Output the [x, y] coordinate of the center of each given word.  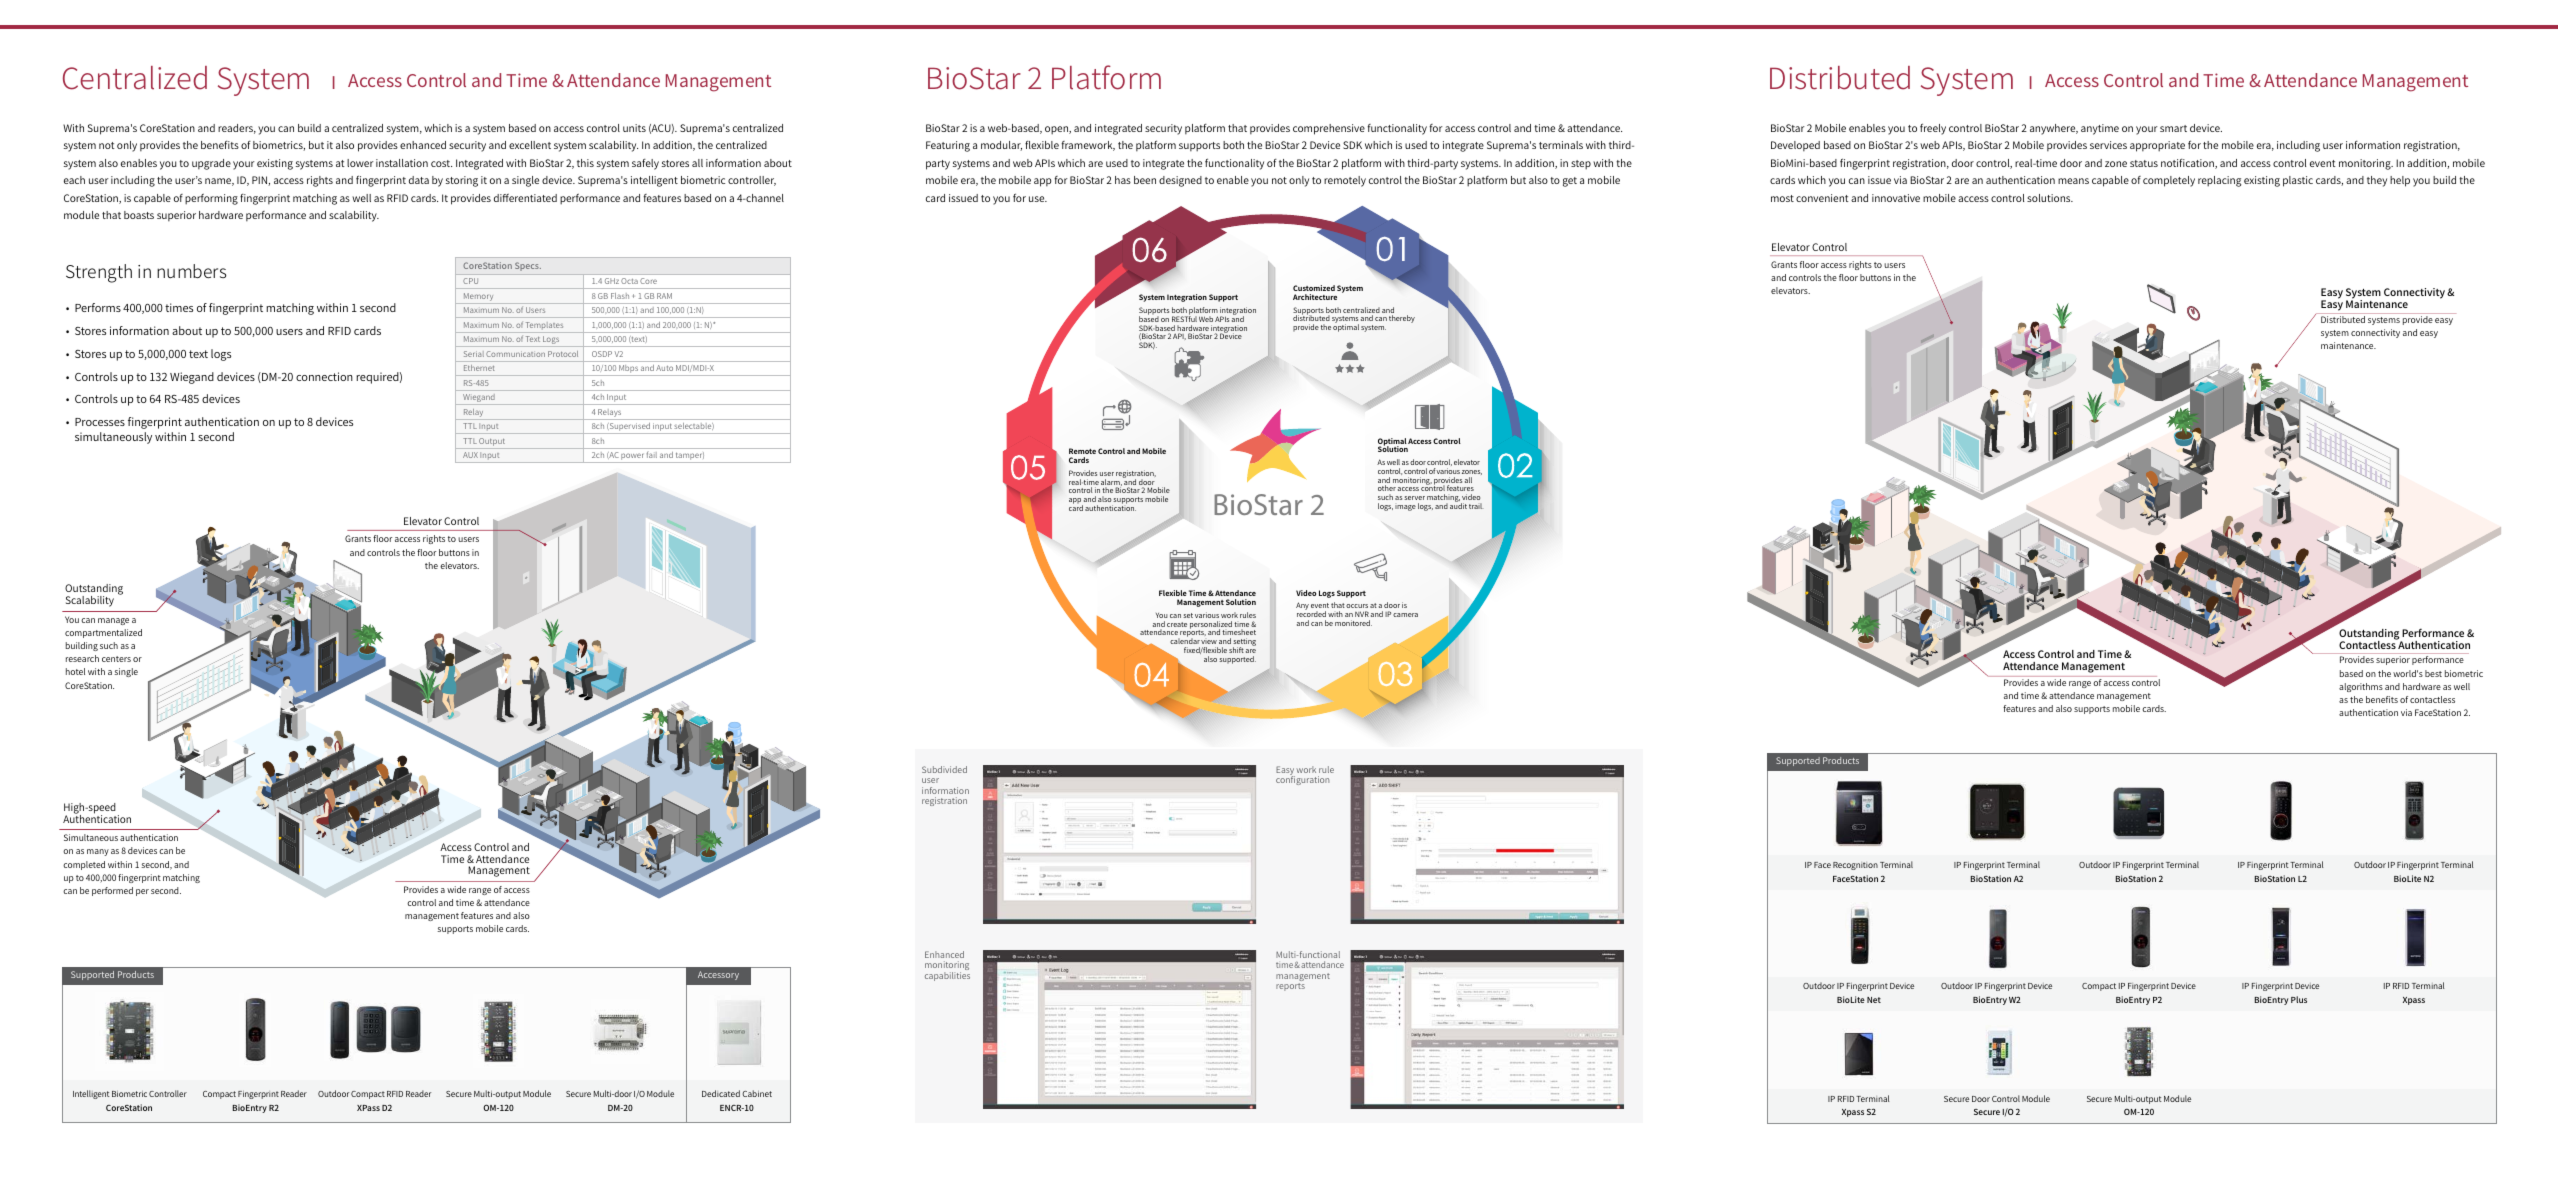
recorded [1311, 613]
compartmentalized [103, 633]
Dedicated [721, 1093]
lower [360, 163]
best [2433, 673]
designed [1180, 181]
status [2144, 163]
